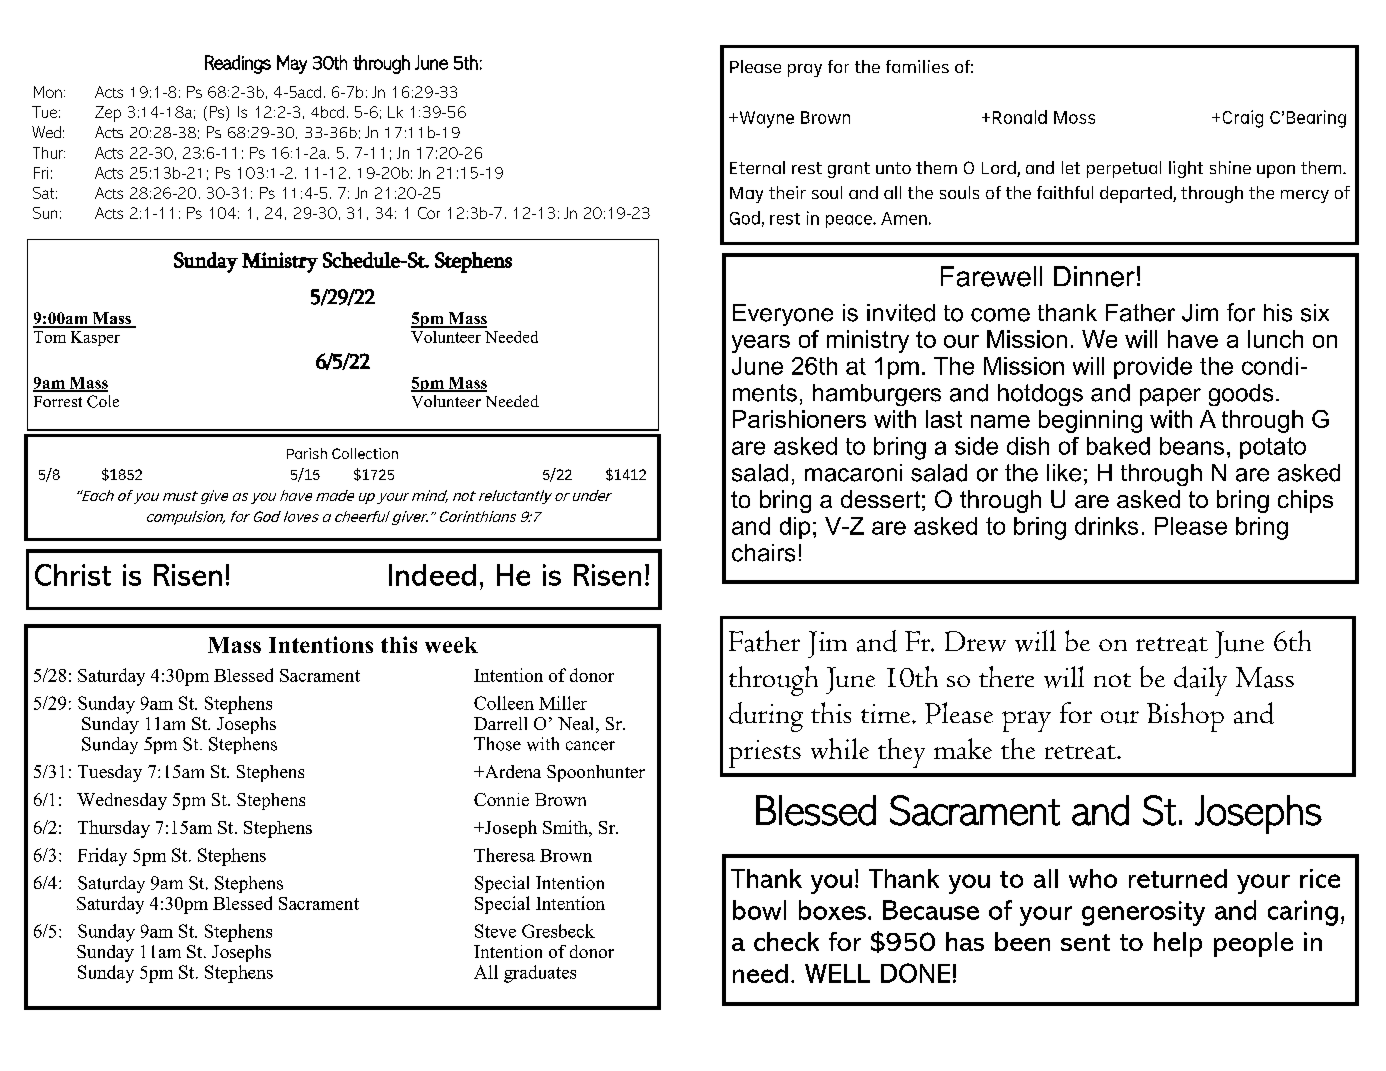  What do you see at coordinates (238, 64) in the document?
I see `Readings` at bounding box center [238, 64].
